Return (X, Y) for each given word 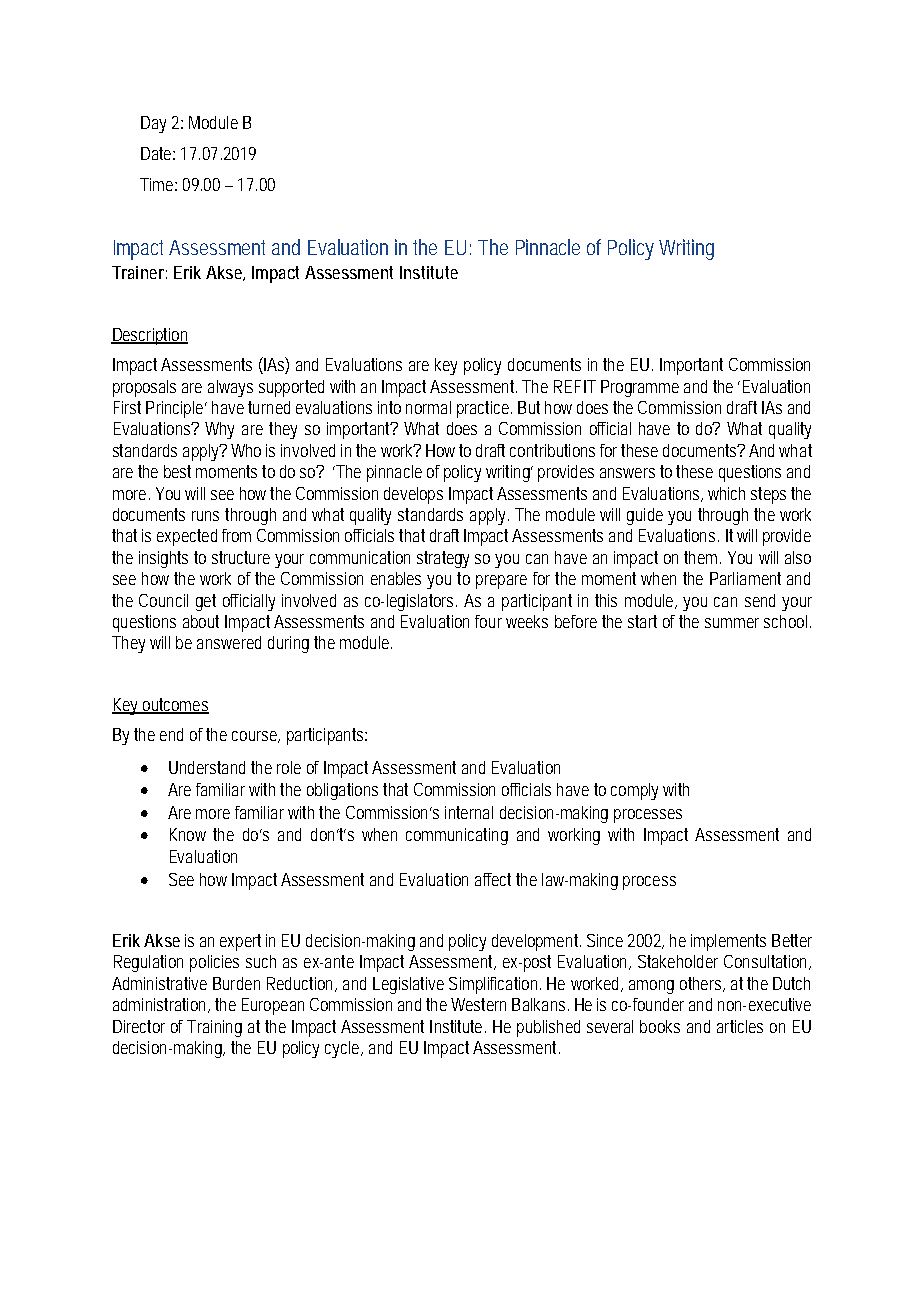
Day (153, 124)
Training (214, 1028)
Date (158, 153)
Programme (640, 388)
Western (478, 1004)
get (206, 602)
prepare (501, 582)
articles (740, 1026)
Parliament (745, 578)
